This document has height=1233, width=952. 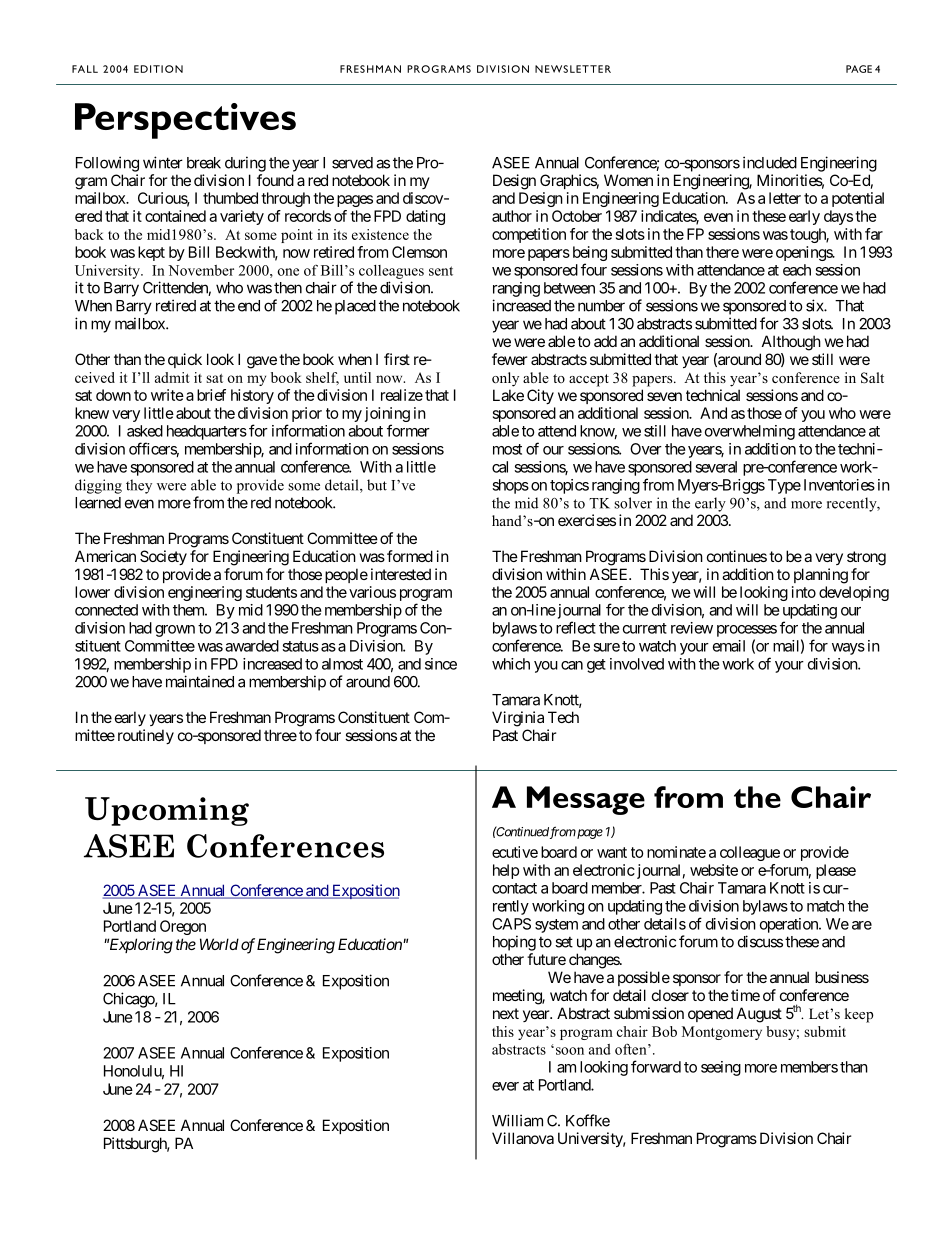 I want to click on served, so click(x=352, y=163).
